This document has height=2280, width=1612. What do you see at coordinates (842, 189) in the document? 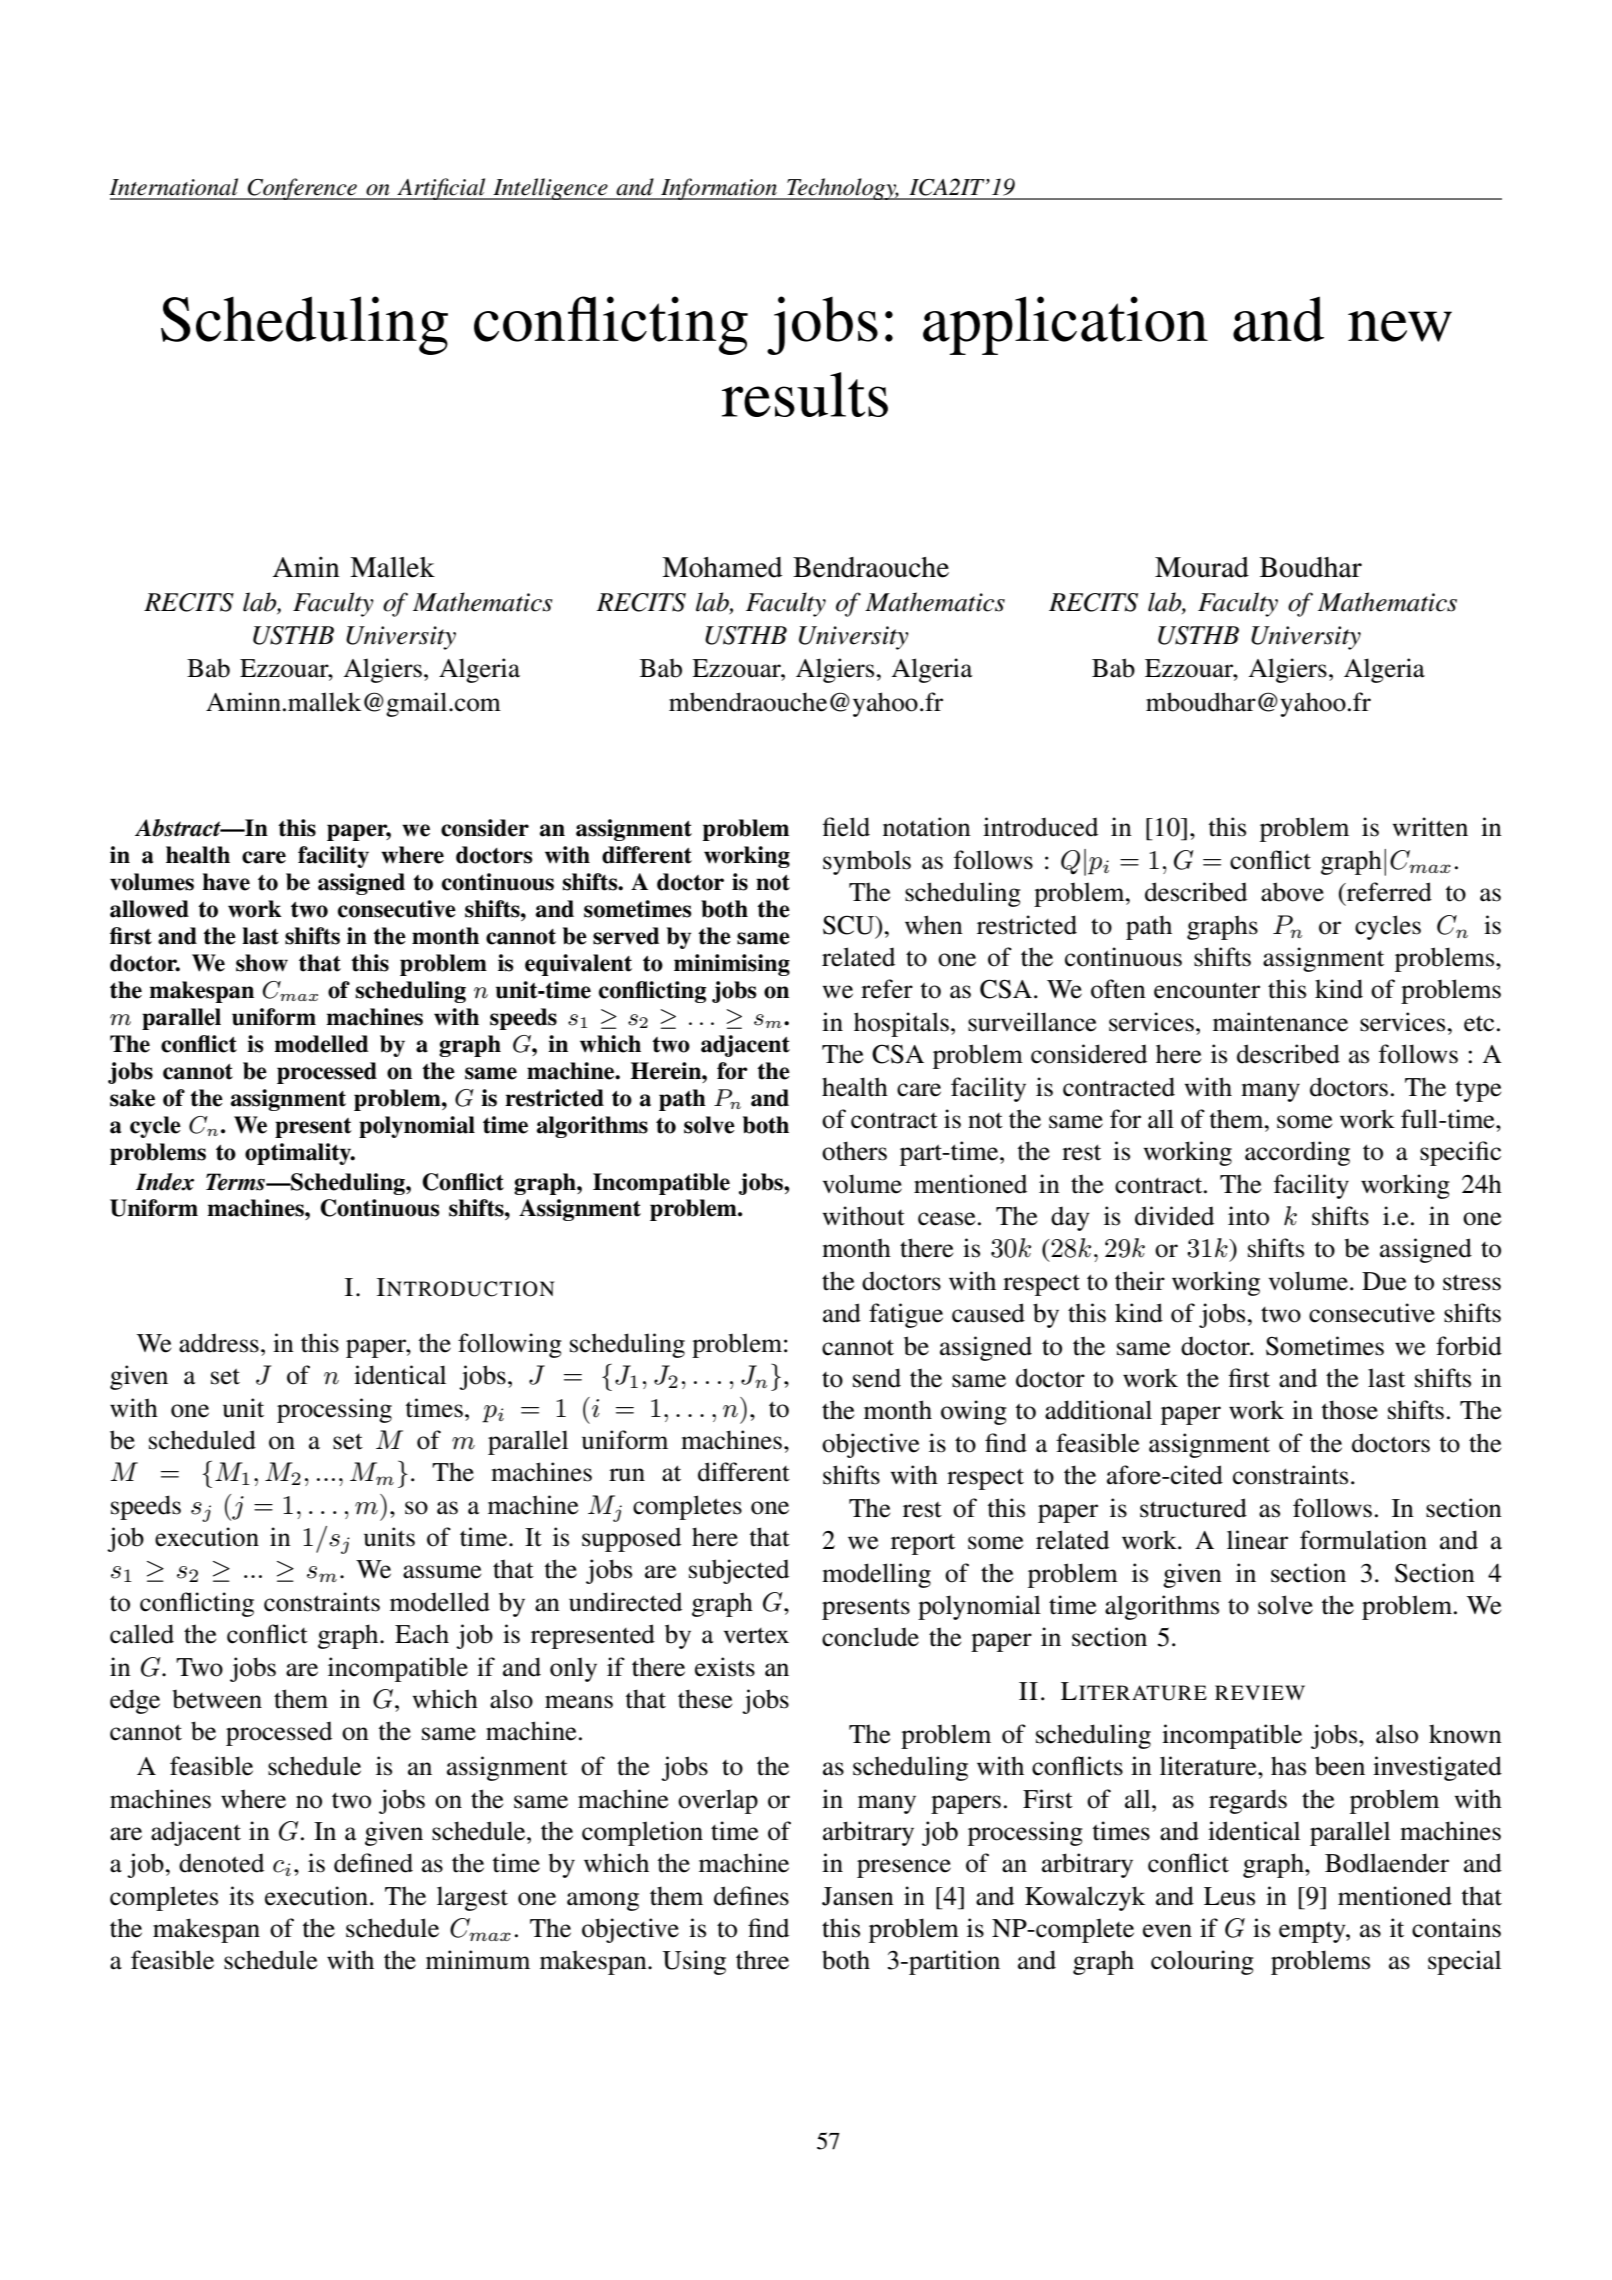
I see `Technology` at bounding box center [842, 189].
